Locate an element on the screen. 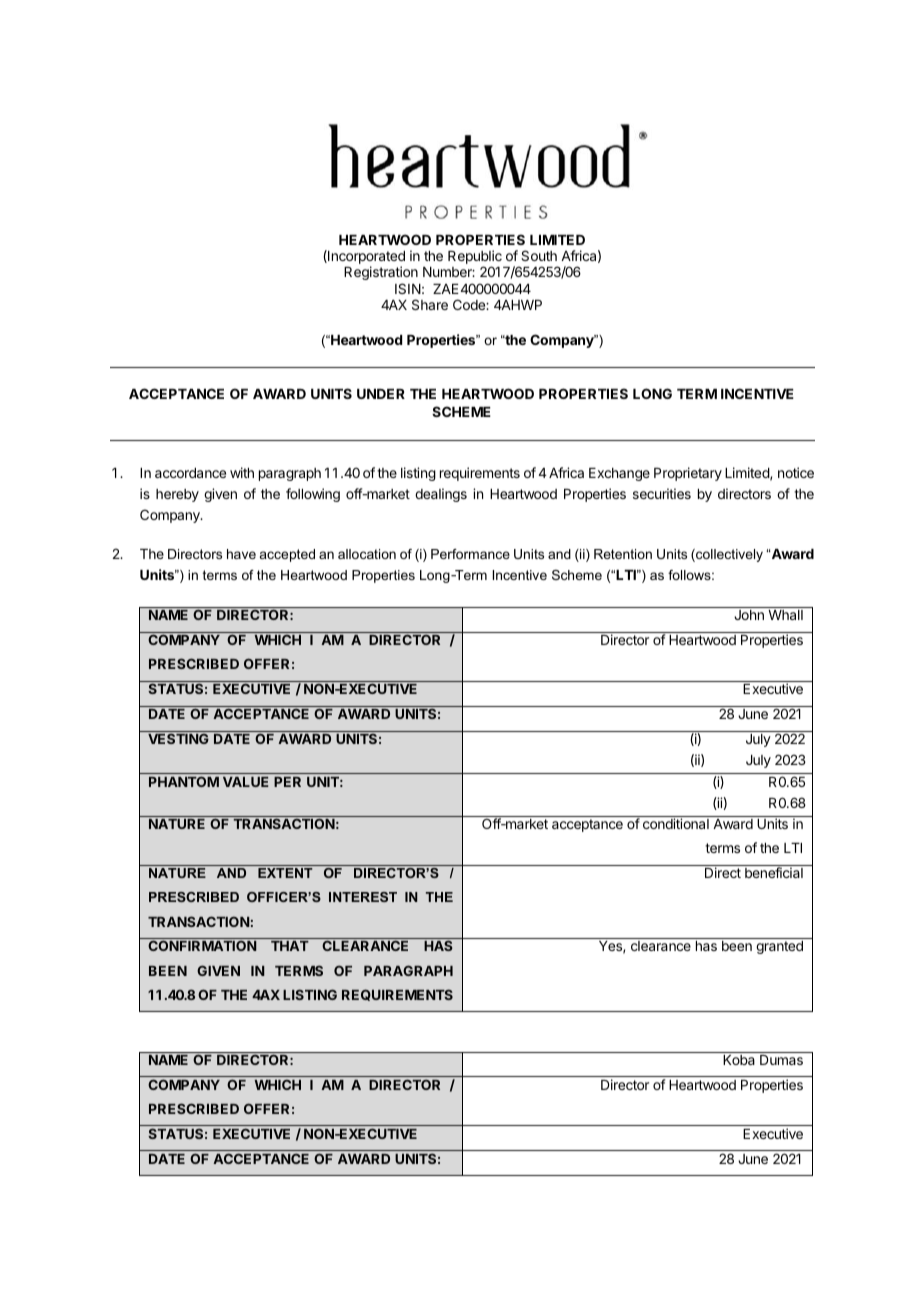 Image resolution: width=924 pixels, height=1308 pixels. collectively is located at coordinates (728, 555).
